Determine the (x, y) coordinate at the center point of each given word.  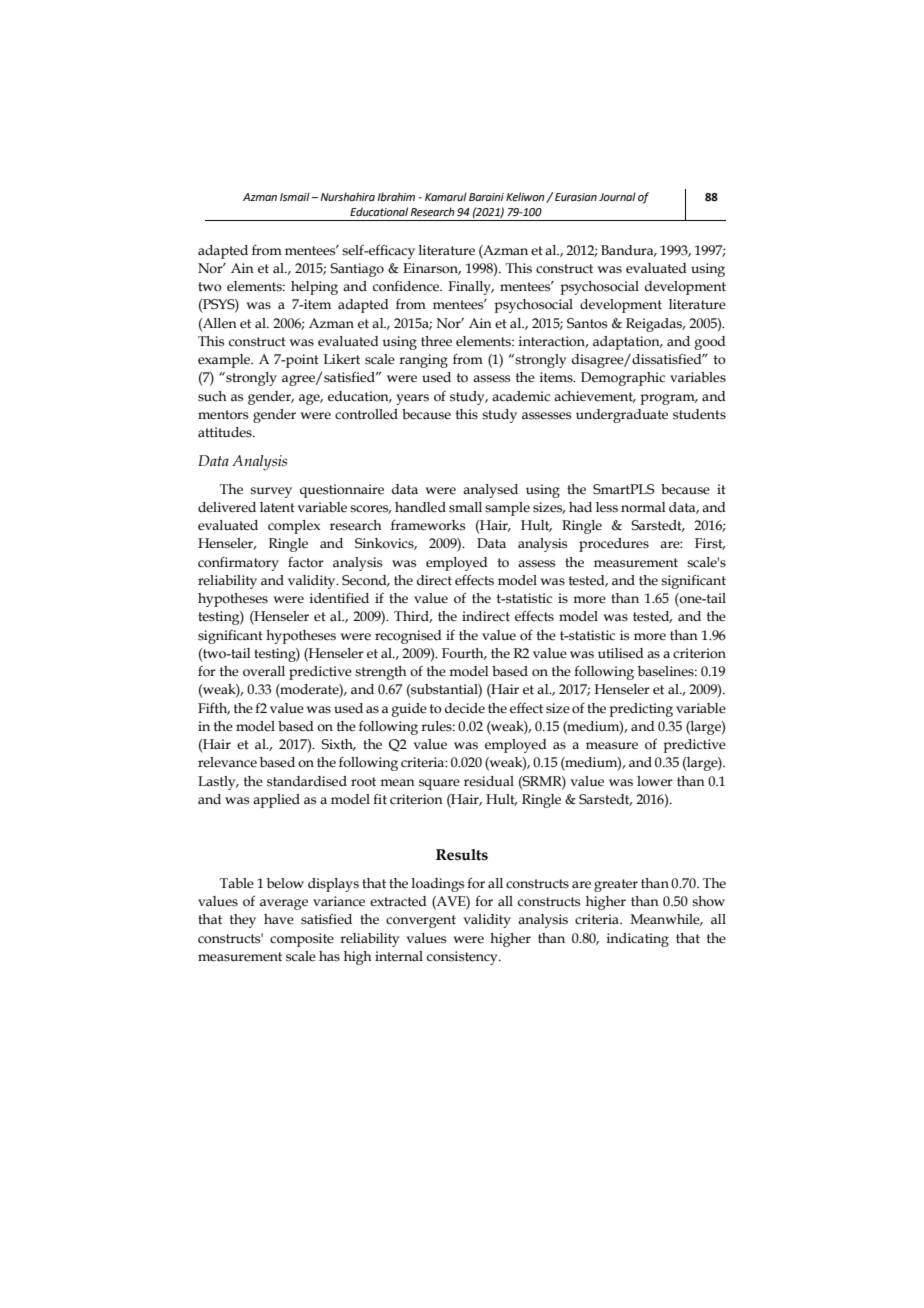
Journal (617, 196)
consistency (463, 958)
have (279, 919)
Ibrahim (396, 196)
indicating (638, 940)
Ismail (296, 196)
